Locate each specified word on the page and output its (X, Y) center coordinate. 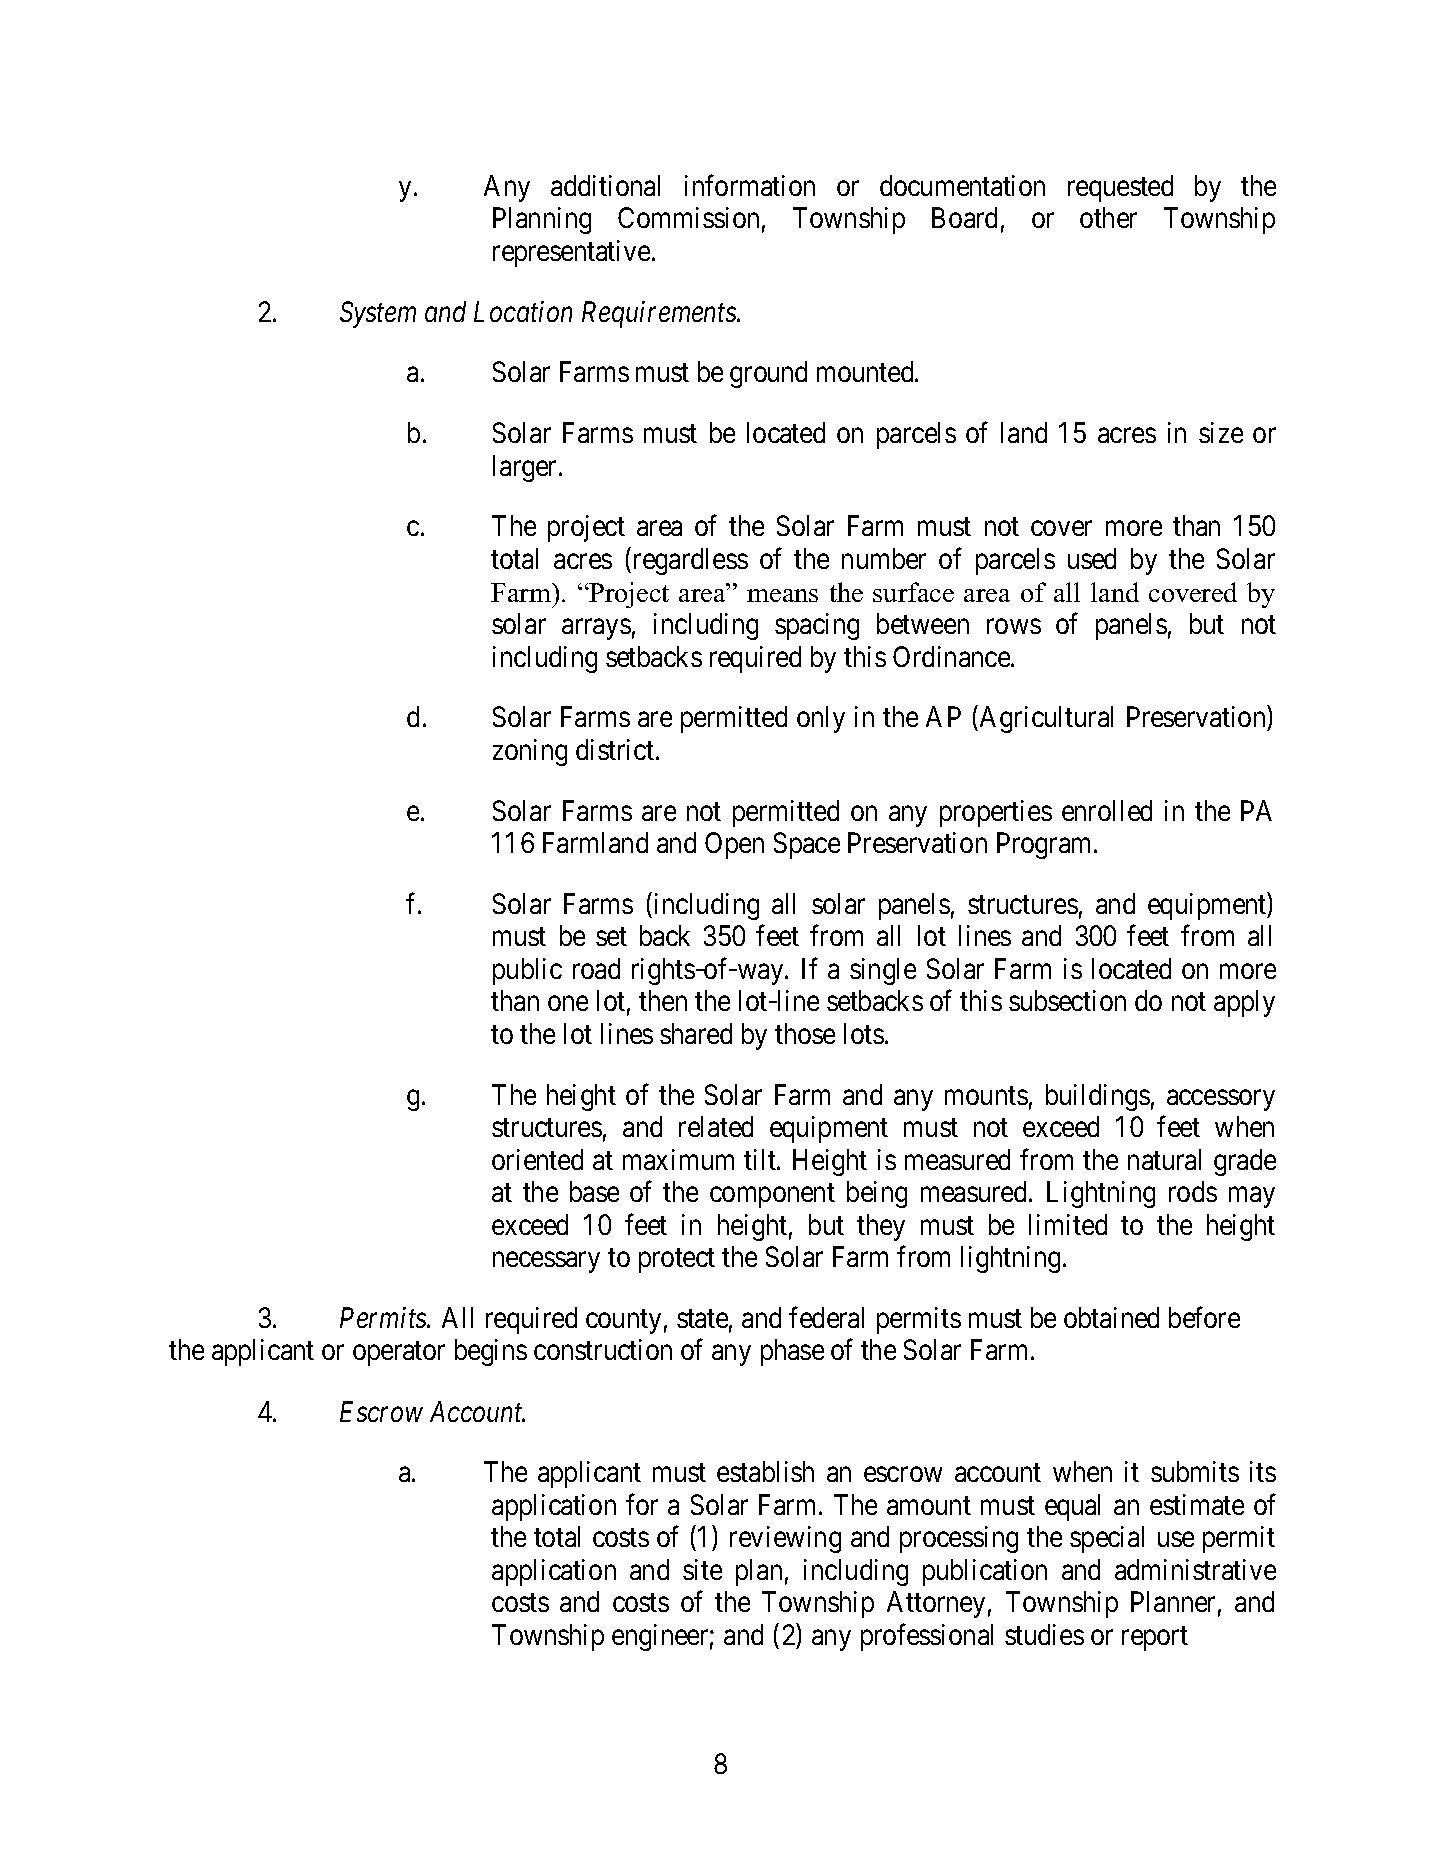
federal (826, 1317)
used (1092, 558)
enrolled (1107, 810)
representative (571, 253)
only (821, 719)
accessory (1221, 1100)
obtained (1111, 1317)
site (702, 1569)
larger (526, 468)
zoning (530, 752)
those (805, 1033)
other (1108, 217)
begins (491, 1352)
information (750, 185)
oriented (537, 1159)
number (884, 558)
